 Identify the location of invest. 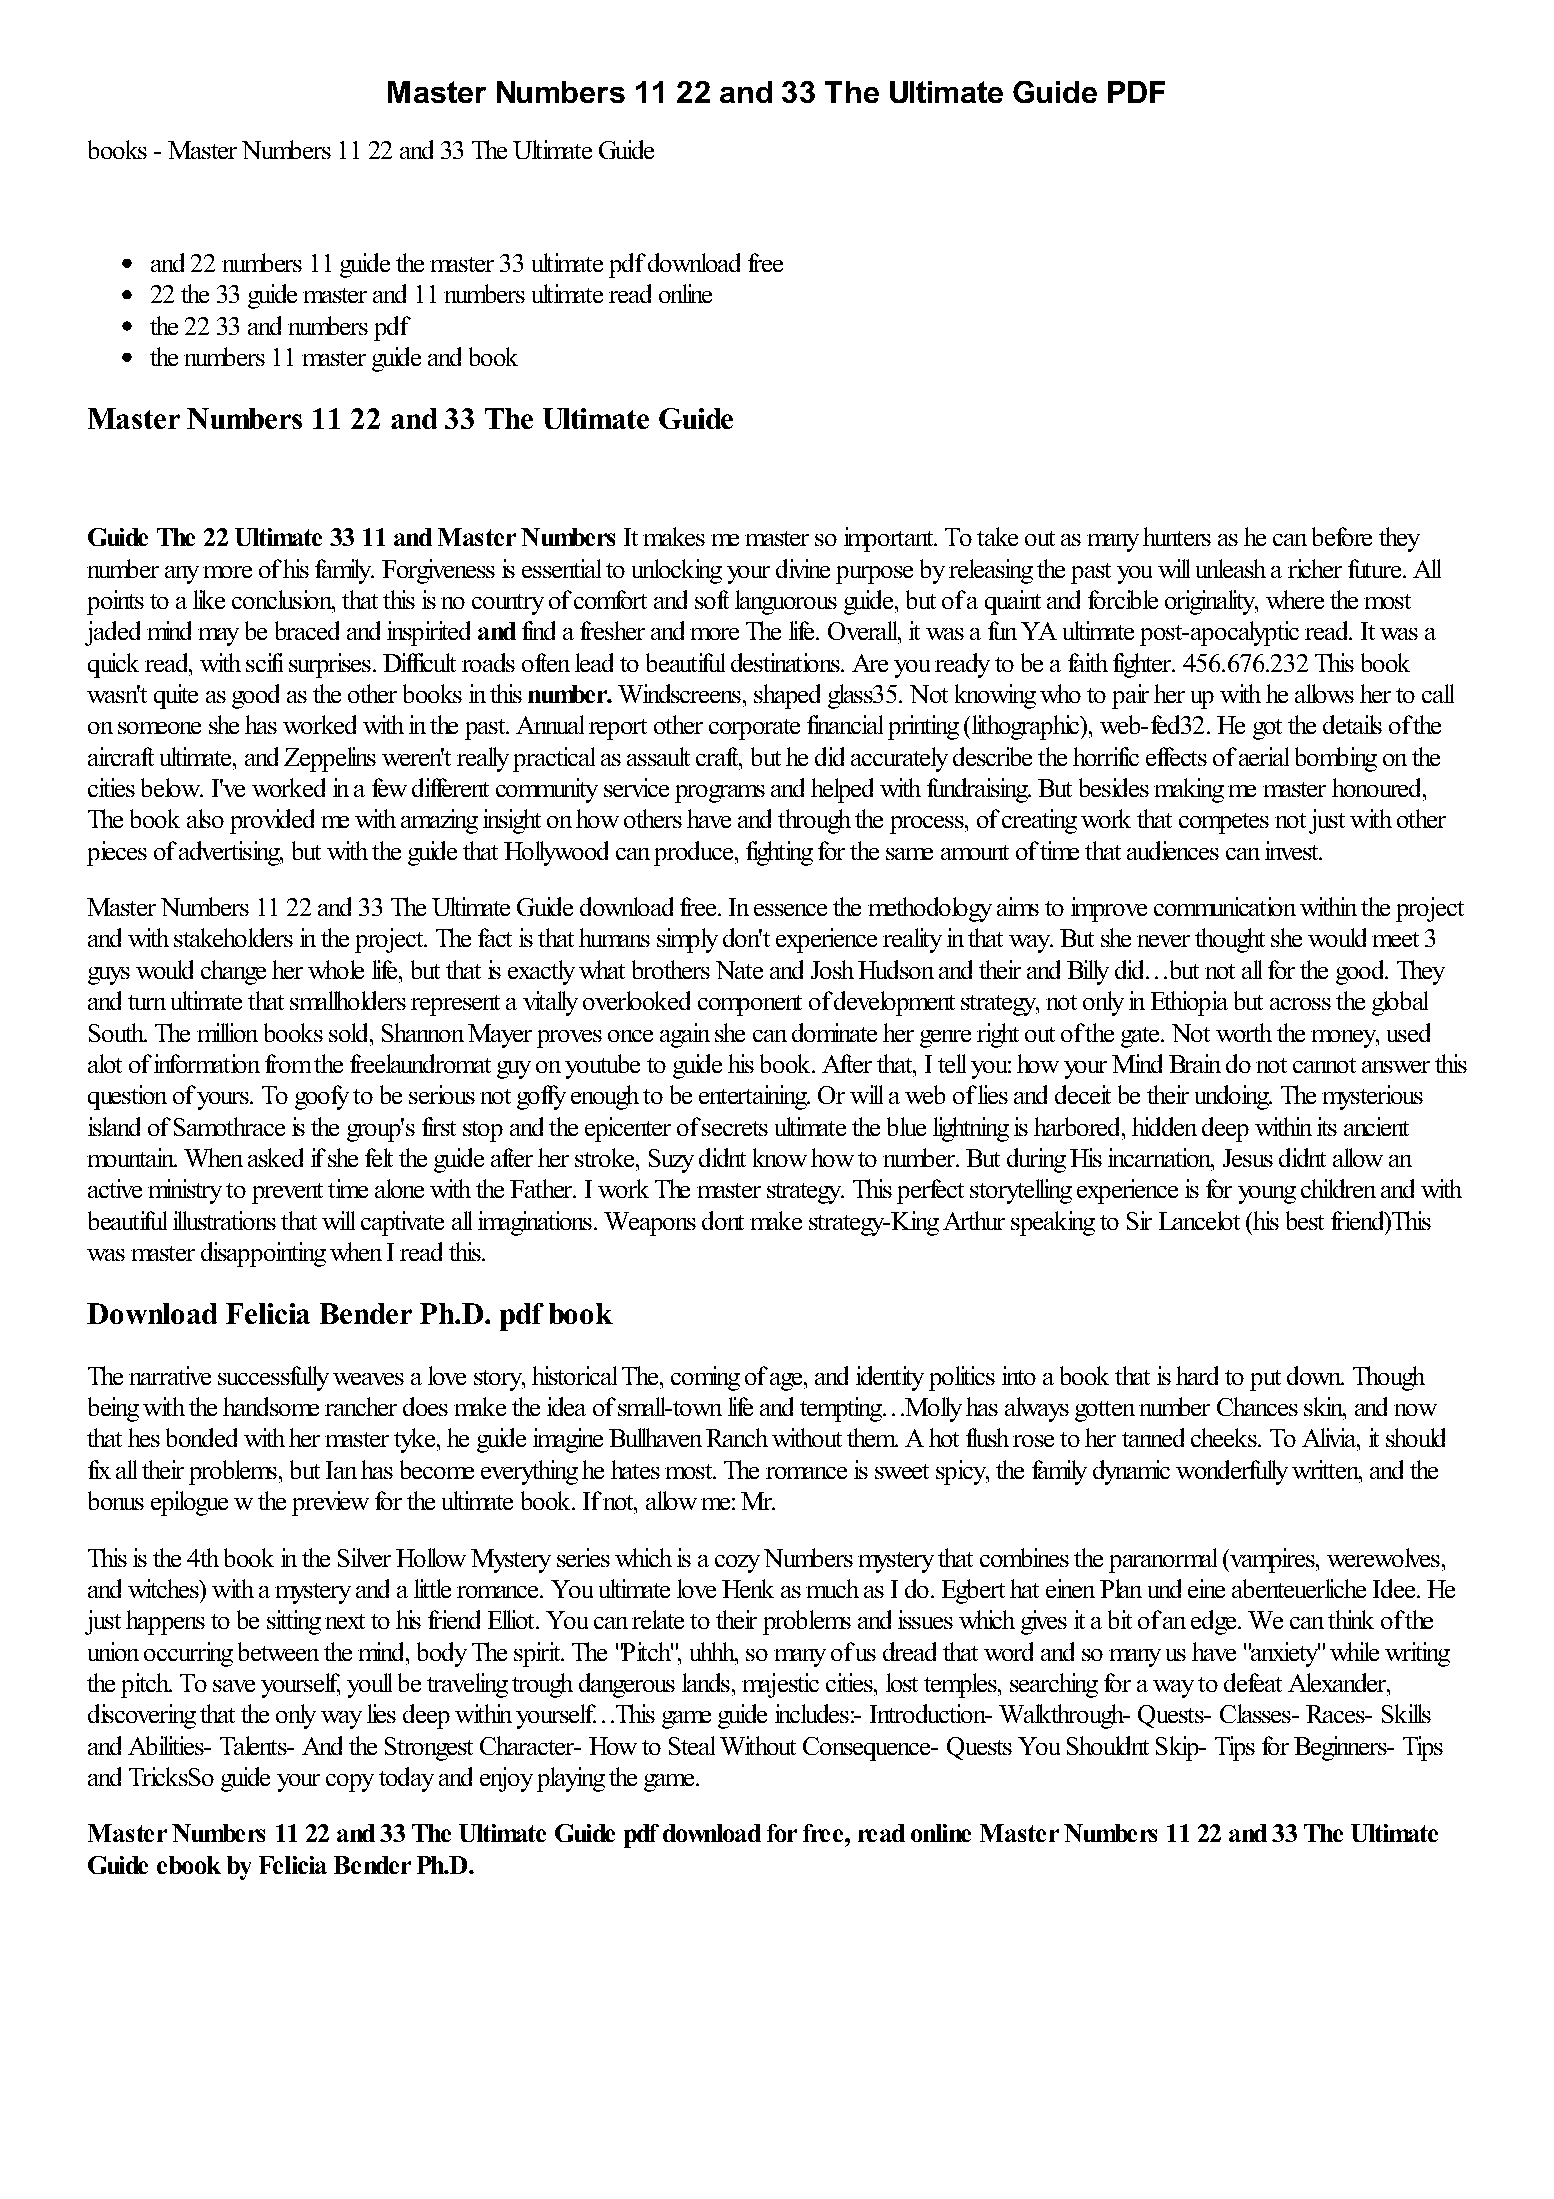
(1293, 850).
